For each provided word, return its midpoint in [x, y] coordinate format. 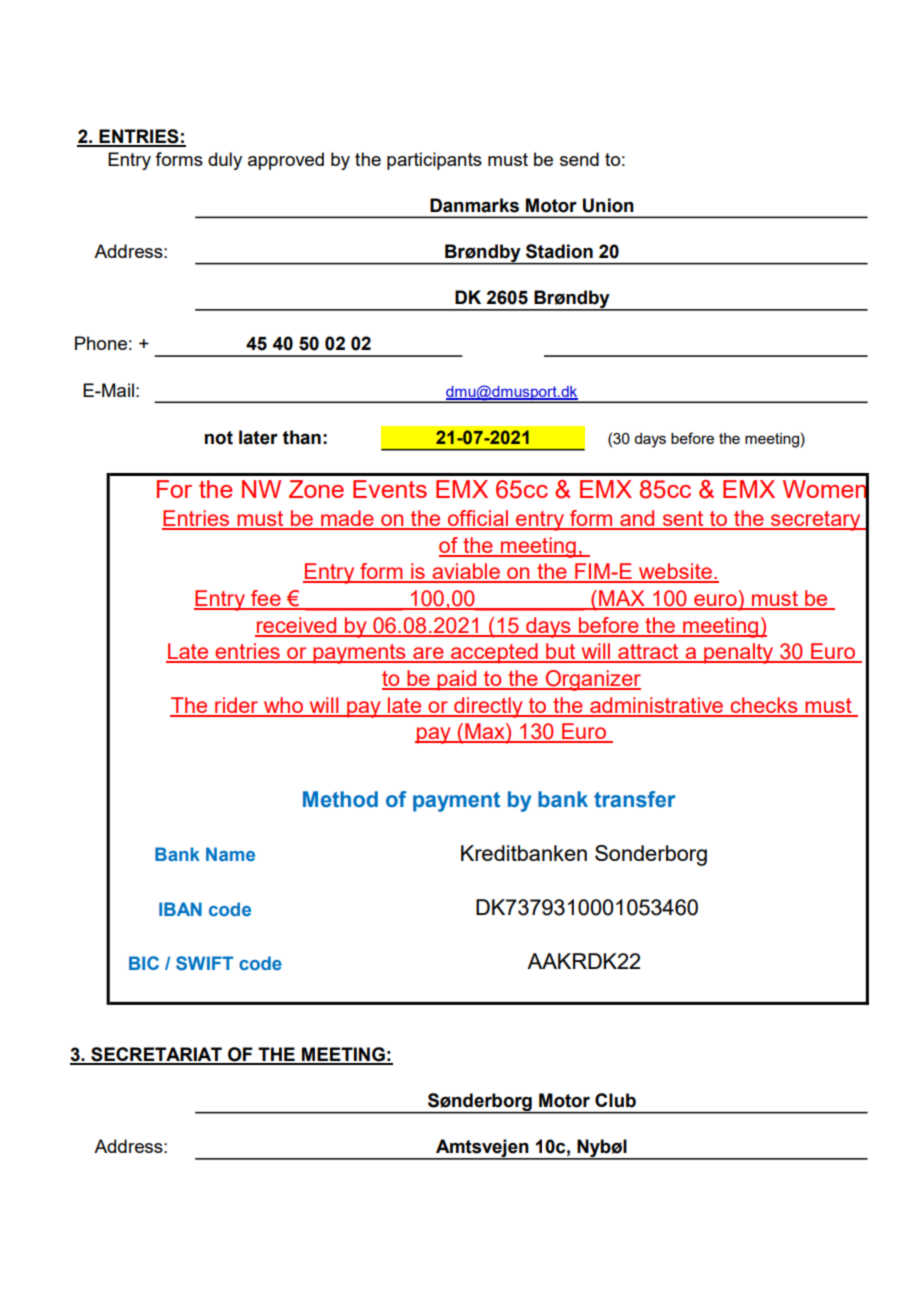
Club [615, 1100]
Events [390, 489]
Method [340, 799]
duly [225, 161]
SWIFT [204, 963]
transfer [635, 799]
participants [434, 161]
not [219, 438]
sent [683, 520]
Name [230, 854]
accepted [494, 653]
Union [608, 205]
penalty [739, 653]
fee [266, 599]
